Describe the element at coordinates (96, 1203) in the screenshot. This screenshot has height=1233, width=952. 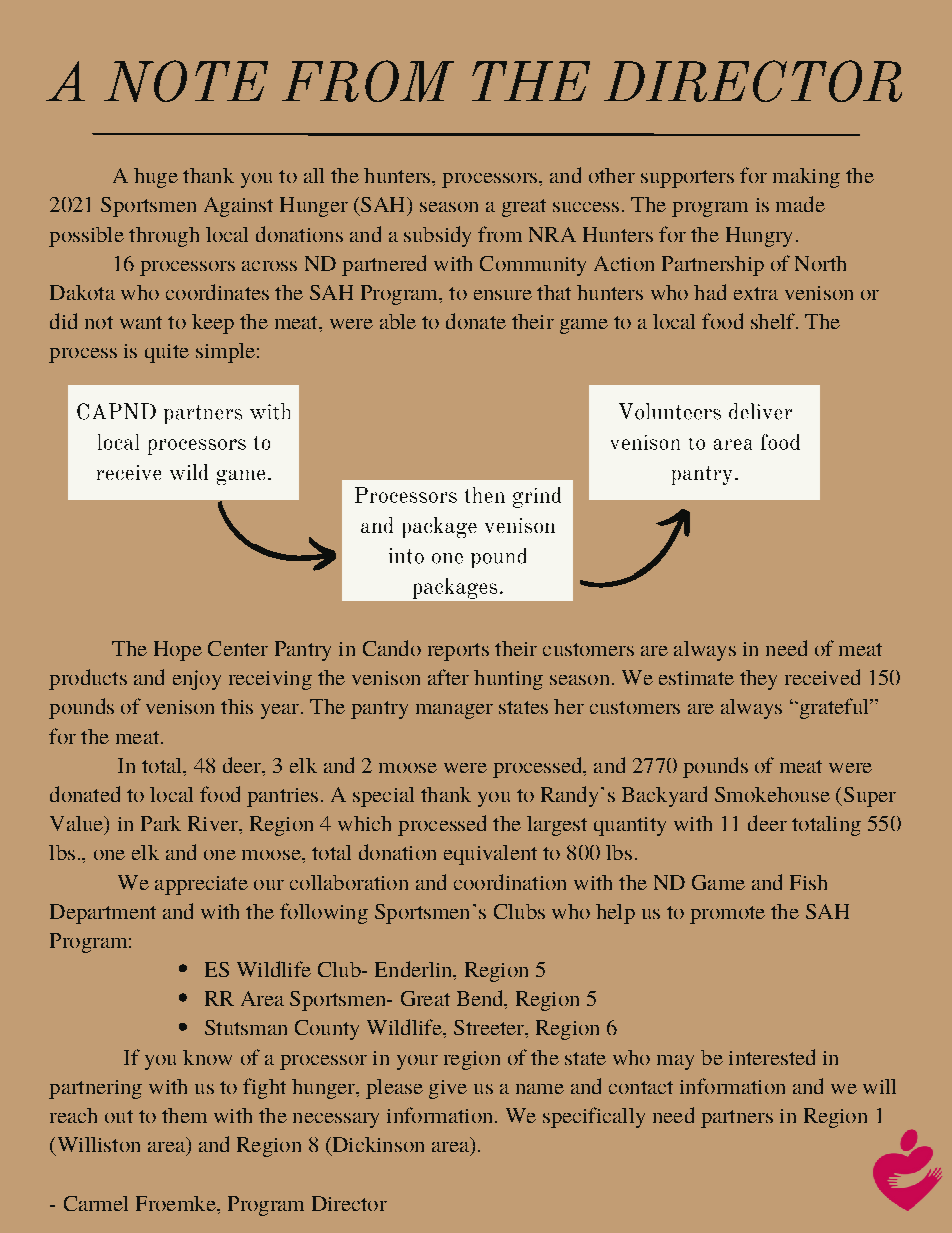
I see `Carmel` at that location.
